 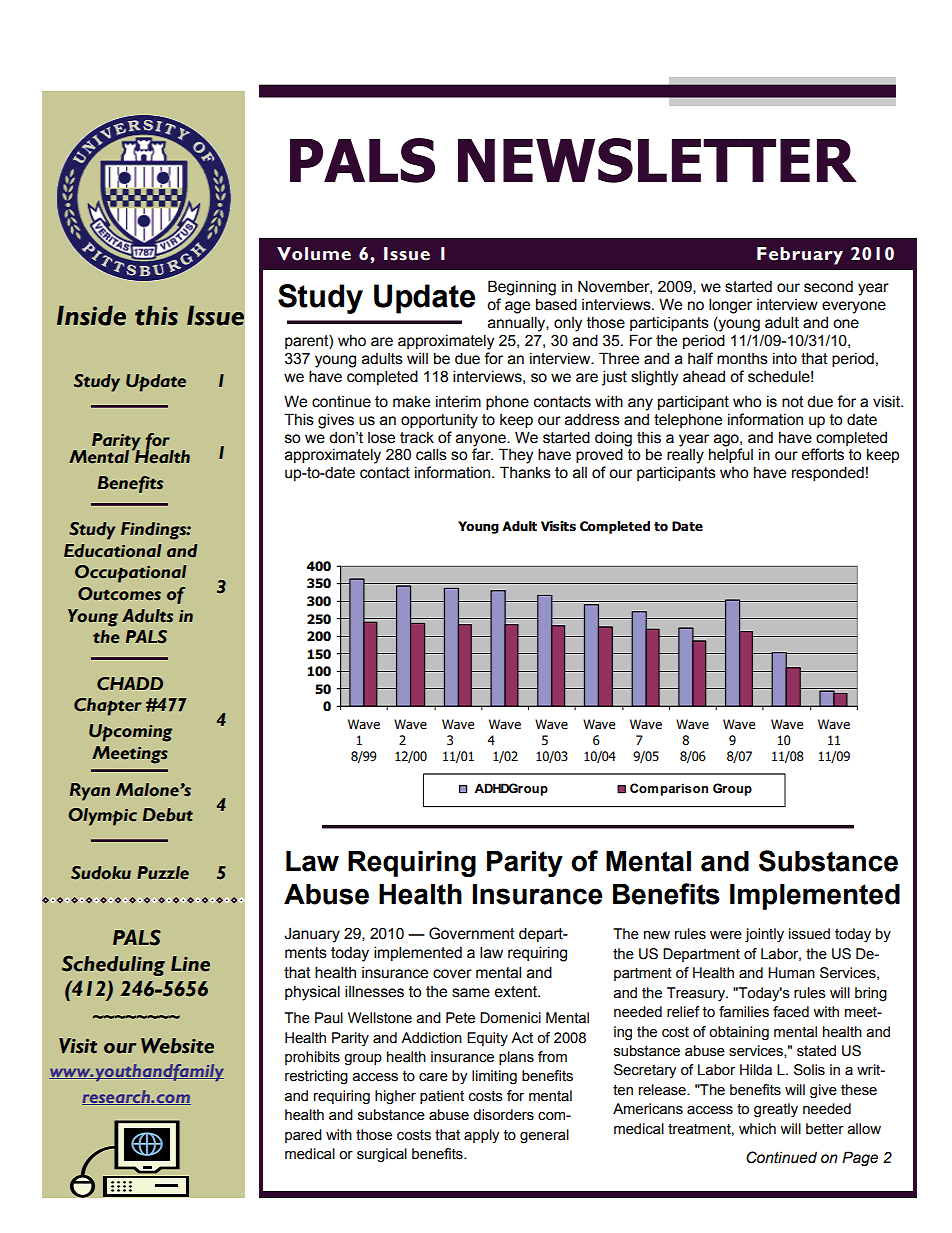 I want to click on Government, so click(x=472, y=933).
